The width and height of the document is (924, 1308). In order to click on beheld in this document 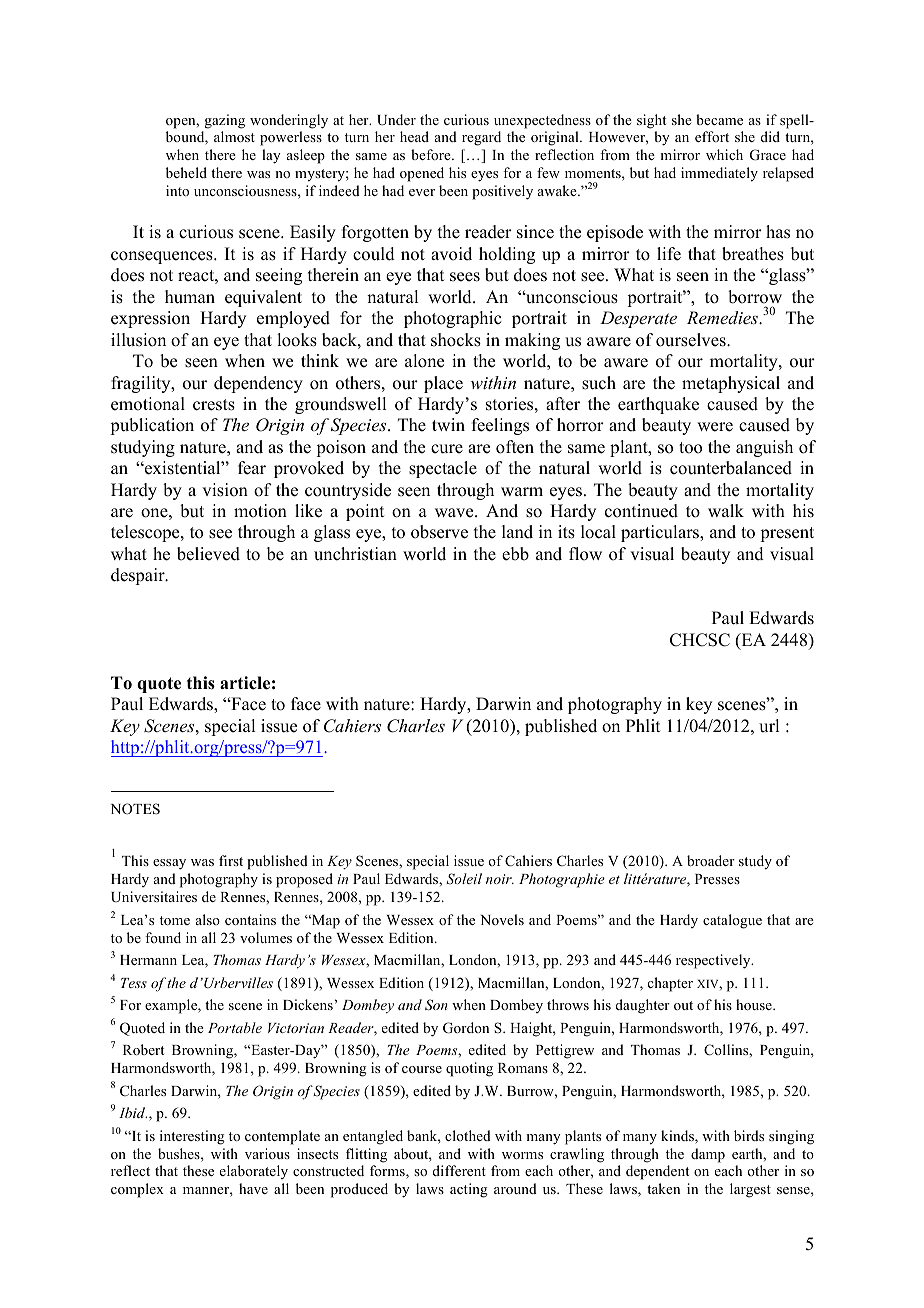, I will do `click(186, 172)`.
